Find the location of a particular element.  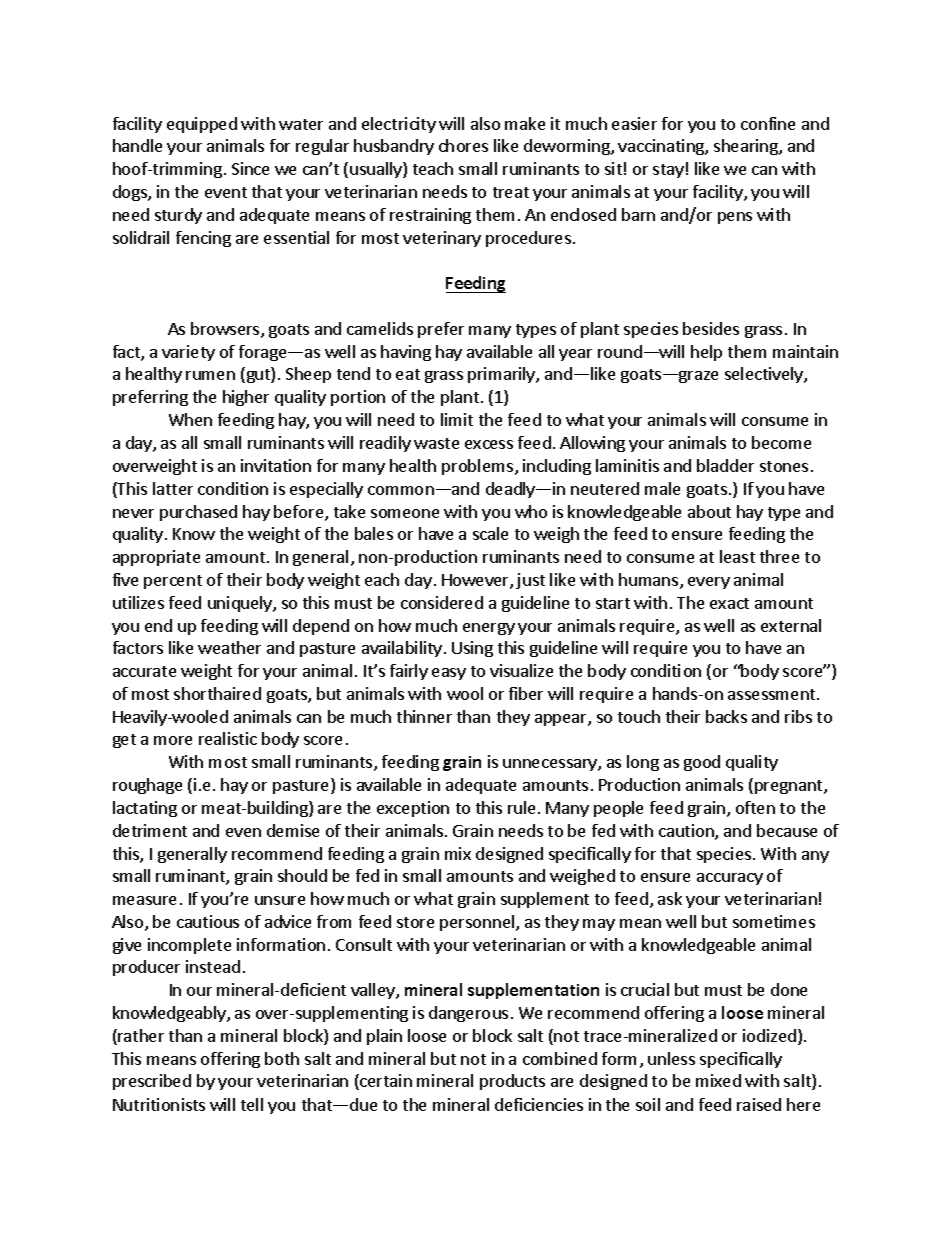

exception is located at coordinates (413, 809).
